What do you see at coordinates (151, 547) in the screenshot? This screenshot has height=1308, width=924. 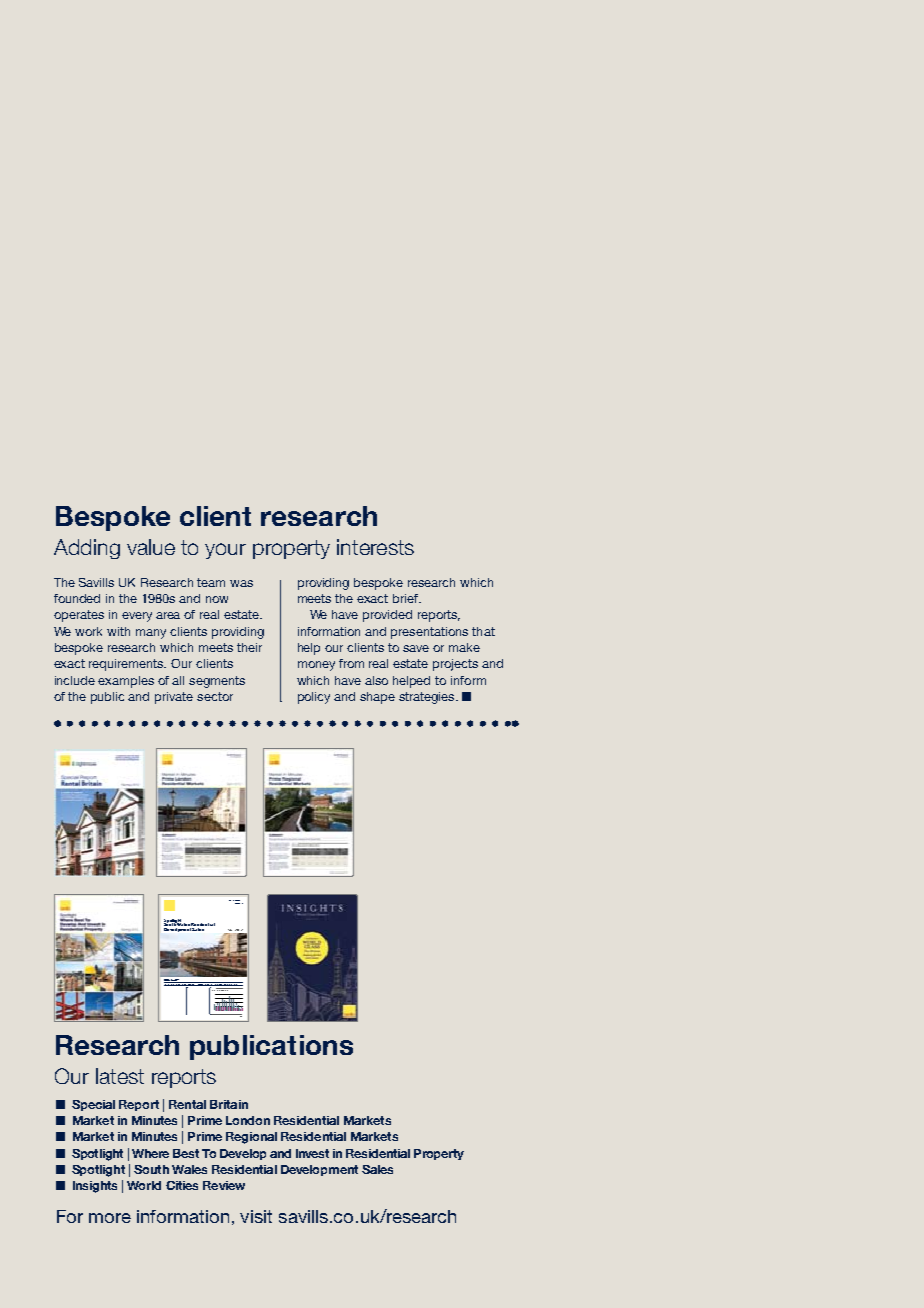 I see `value` at bounding box center [151, 547].
